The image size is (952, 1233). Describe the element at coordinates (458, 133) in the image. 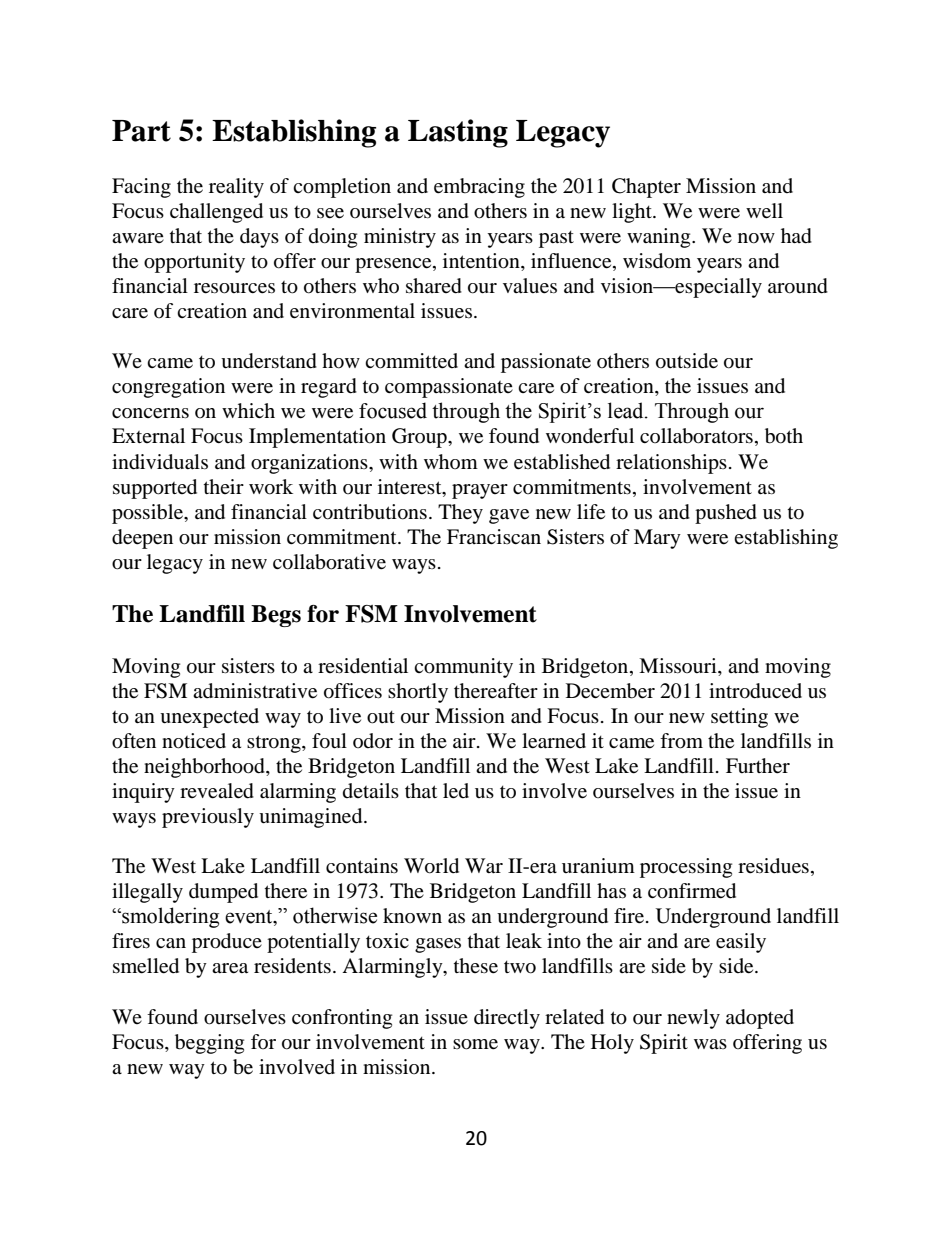

I see `Lasting` at that location.
